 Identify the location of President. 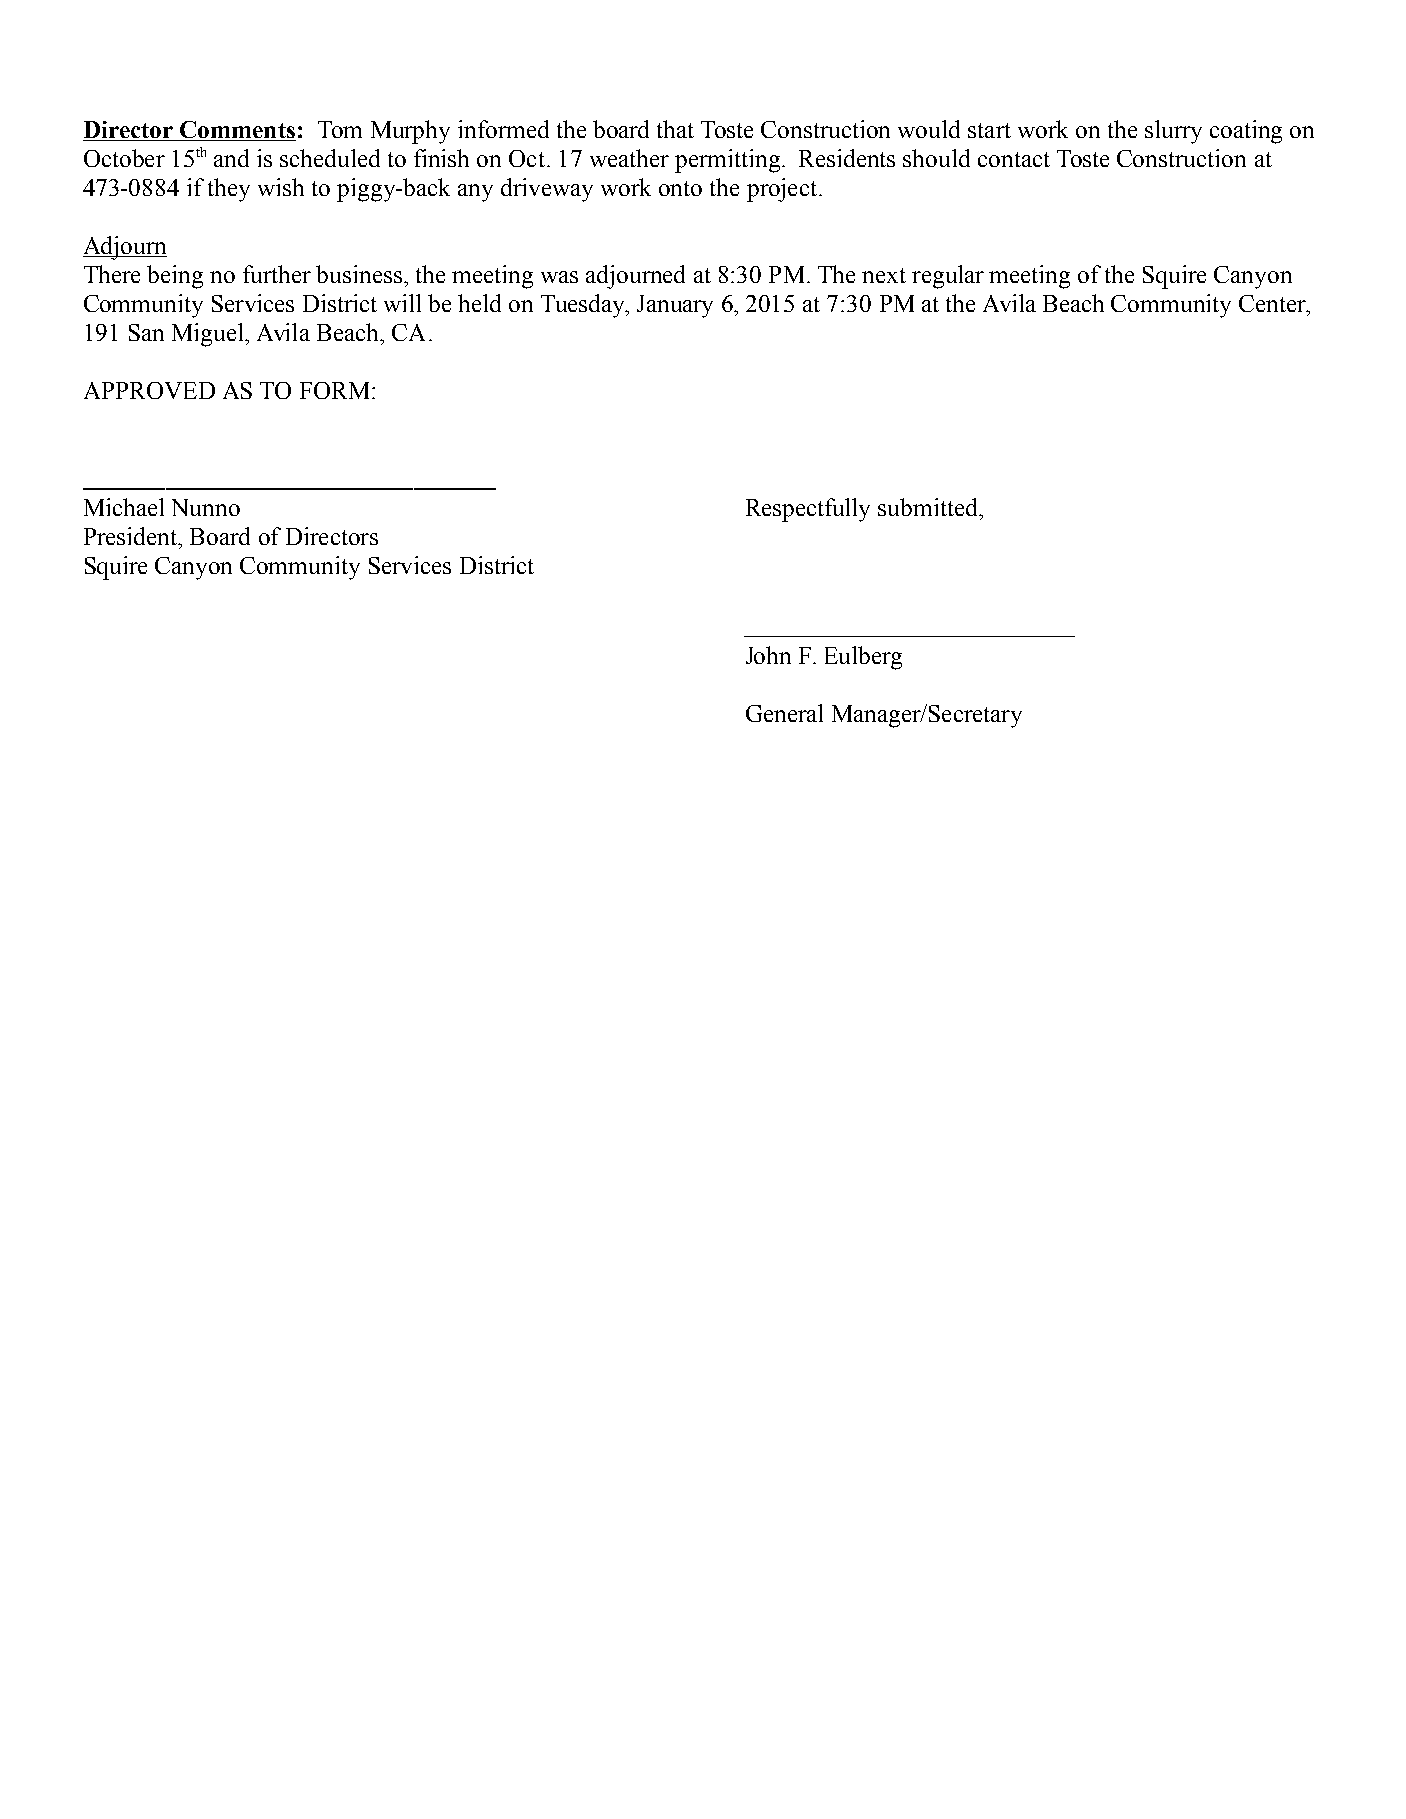
(131, 536).
